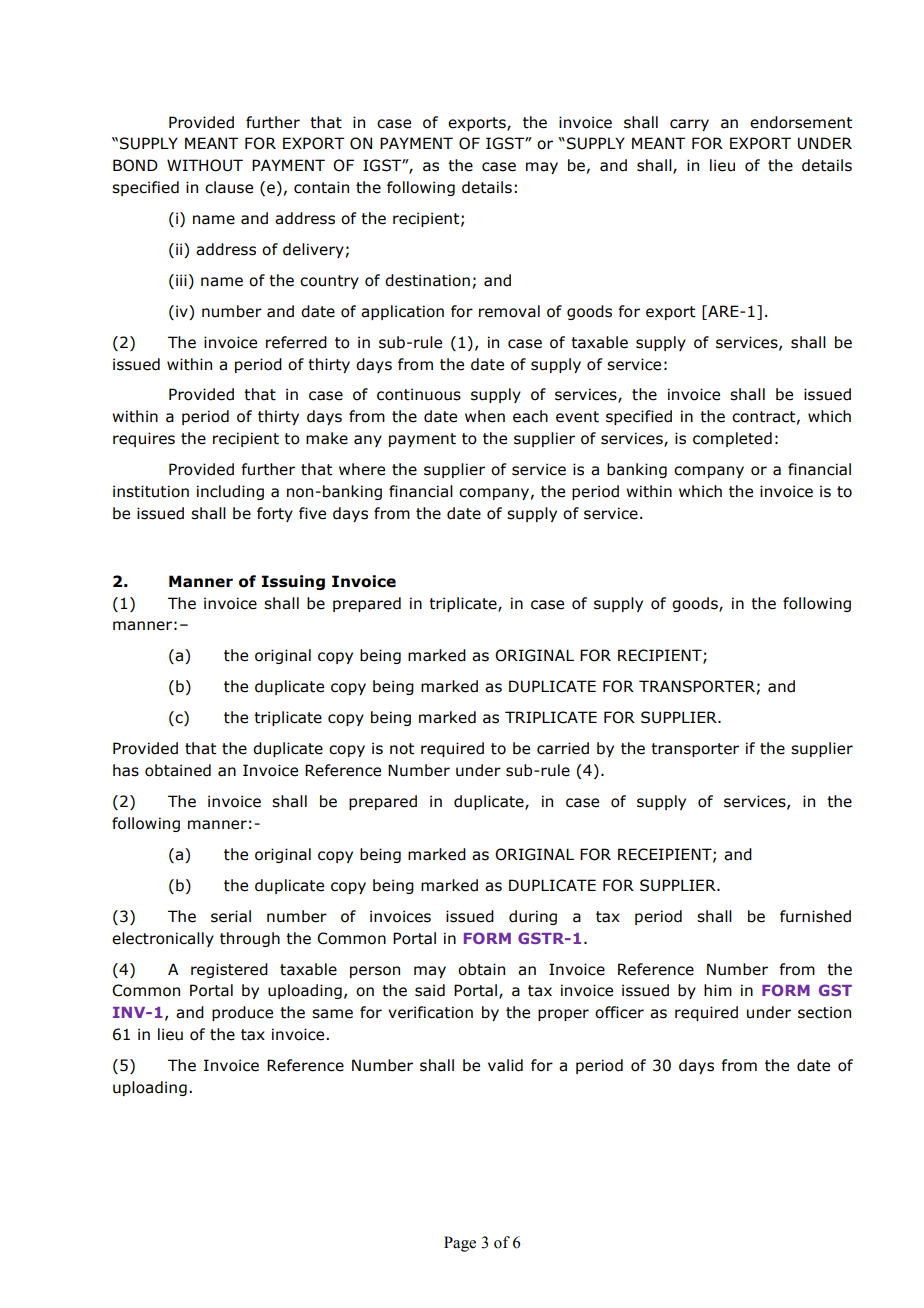  Describe the element at coordinates (230, 492) in the screenshot. I see `including` at that location.
